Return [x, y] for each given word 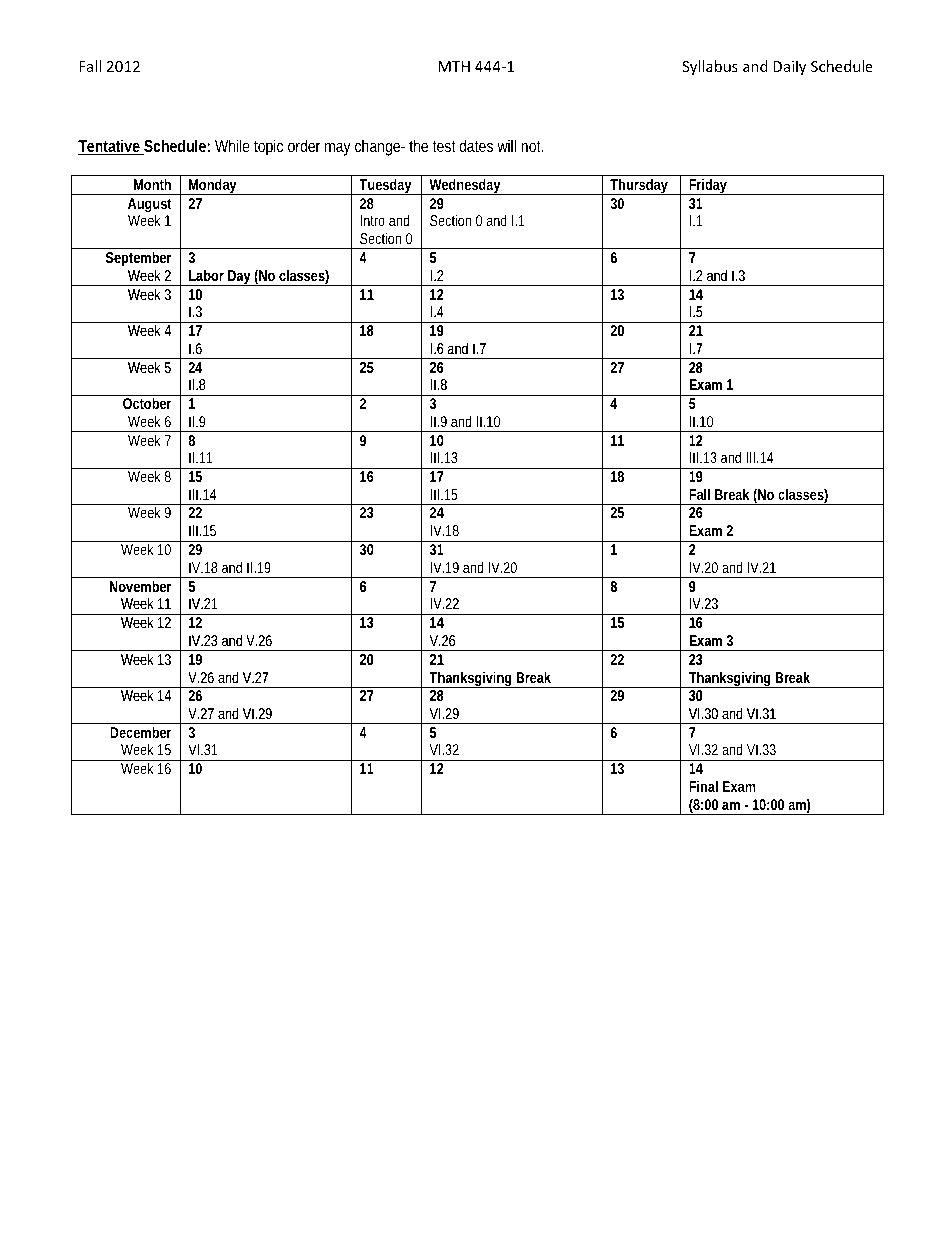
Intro [372, 220]
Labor [206, 275]
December [141, 732]
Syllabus [710, 67]
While [232, 145]
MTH [454, 66]
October [147, 403]
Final [703, 786]
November [141, 586]
